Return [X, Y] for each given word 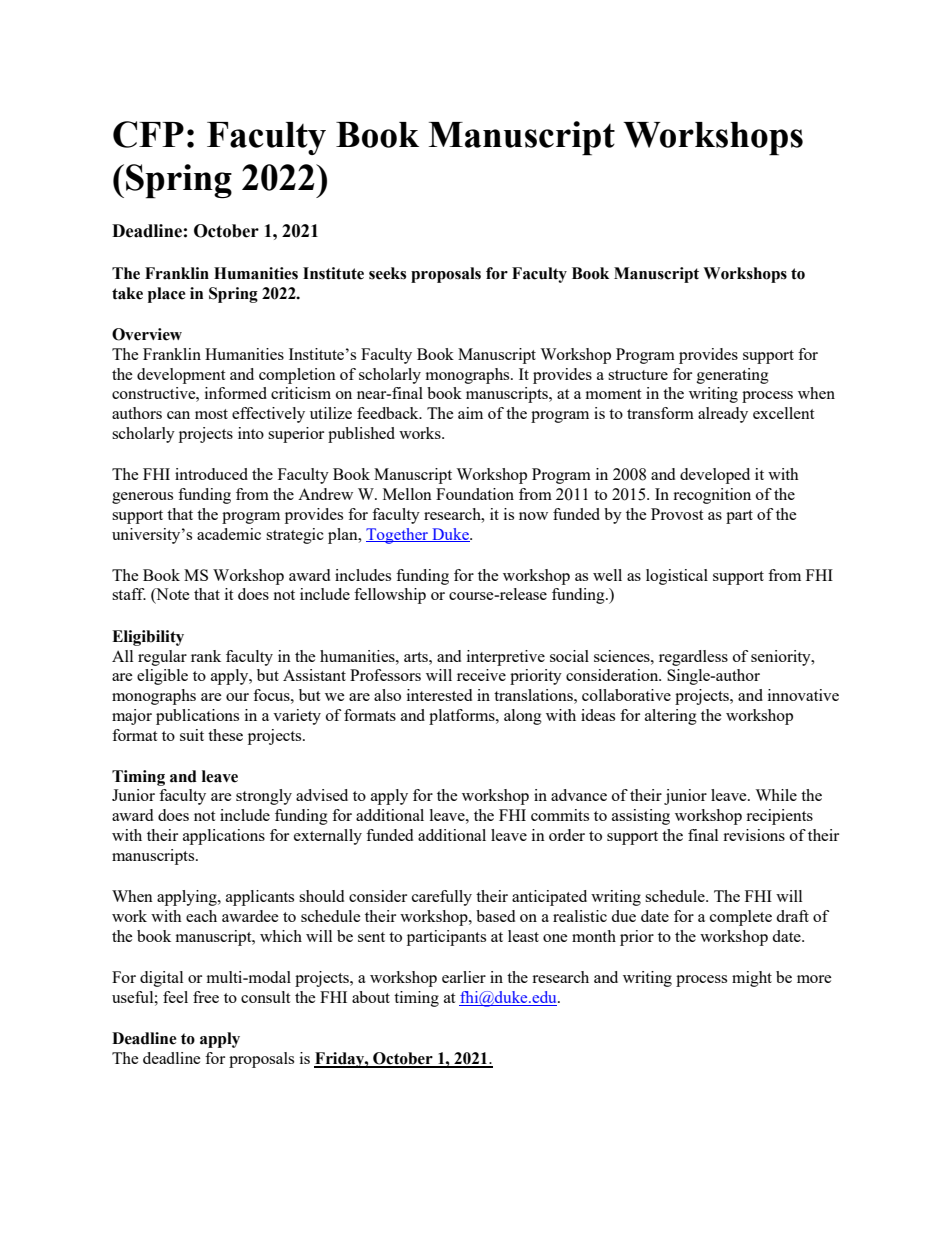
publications [197, 717]
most [211, 414]
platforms [463, 717]
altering [671, 717]
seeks [387, 273]
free [206, 997]
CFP [148, 134]
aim [470, 413]
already [723, 415]
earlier [464, 977]
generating [733, 376]
